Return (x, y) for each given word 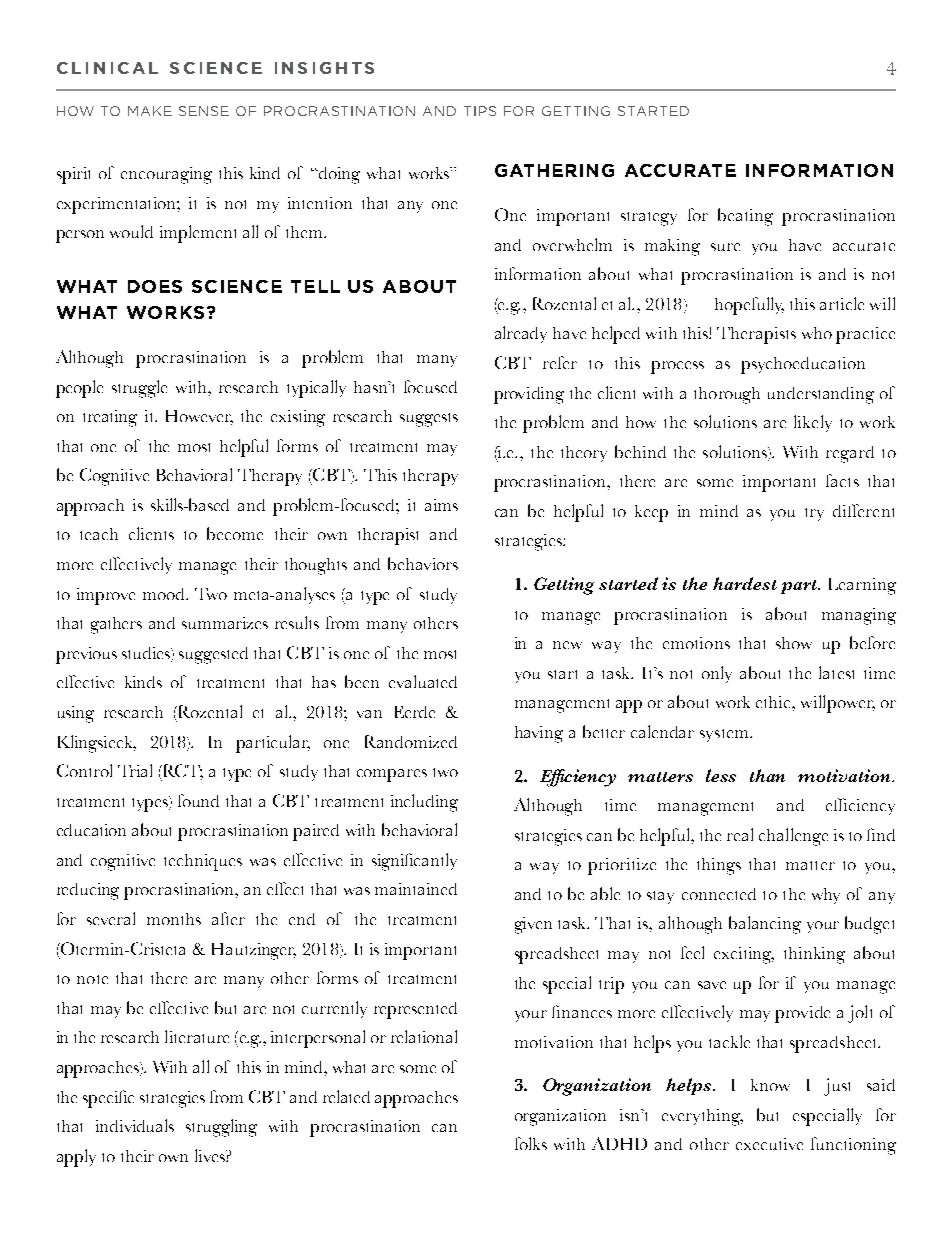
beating (745, 217)
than (767, 775)
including (424, 803)
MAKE (150, 111)
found (198, 800)
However (199, 417)
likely (813, 423)
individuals (135, 1125)
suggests (429, 420)
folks (531, 1143)
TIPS (480, 111)
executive (769, 1144)
